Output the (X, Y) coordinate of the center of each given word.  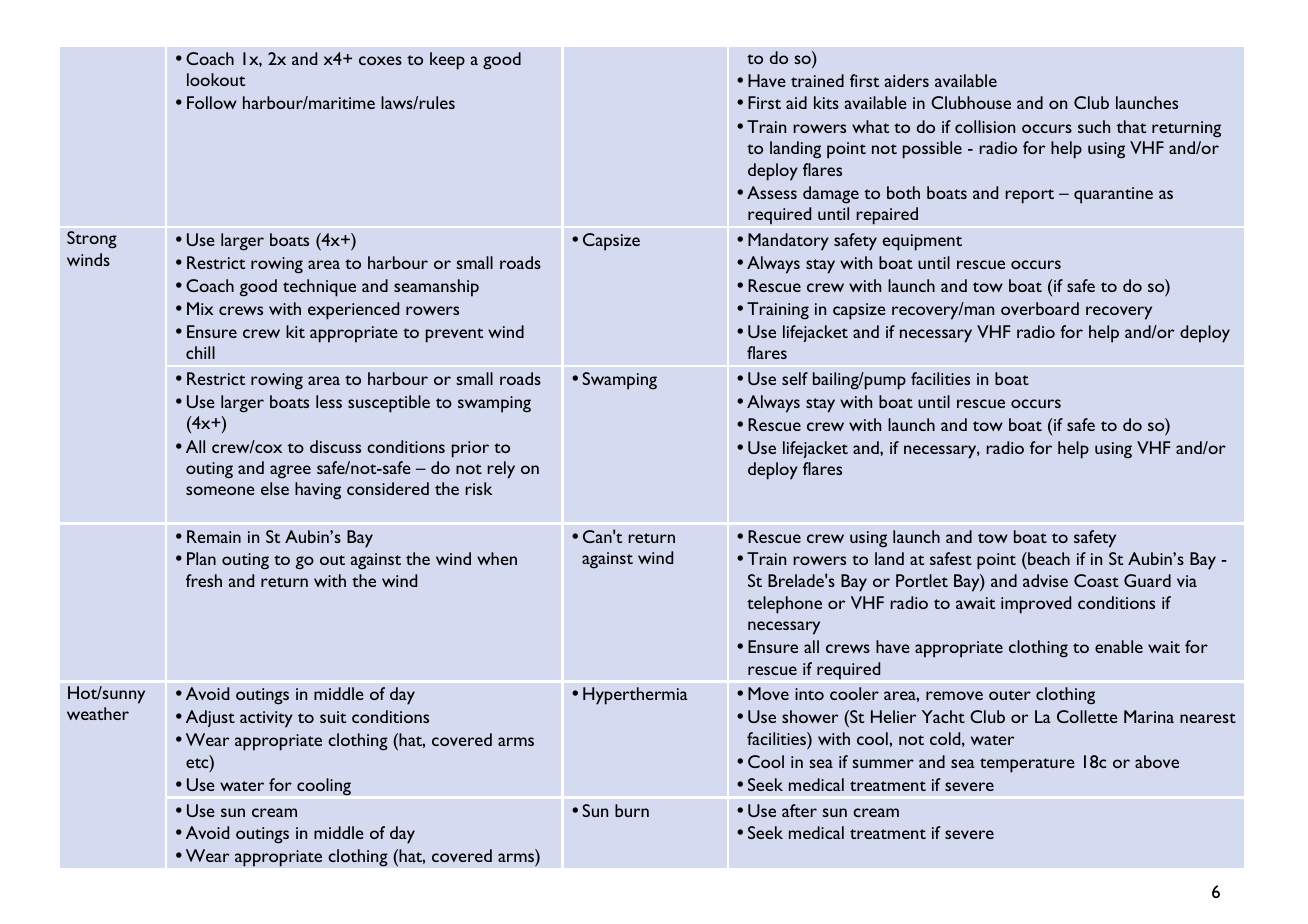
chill (200, 352)
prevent (454, 335)
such (1094, 126)
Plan (201, 558)
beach (1048, 560)
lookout (216, 79)
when (497, 558)
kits (826, 102)
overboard (1040, 308)
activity (266, 719)
